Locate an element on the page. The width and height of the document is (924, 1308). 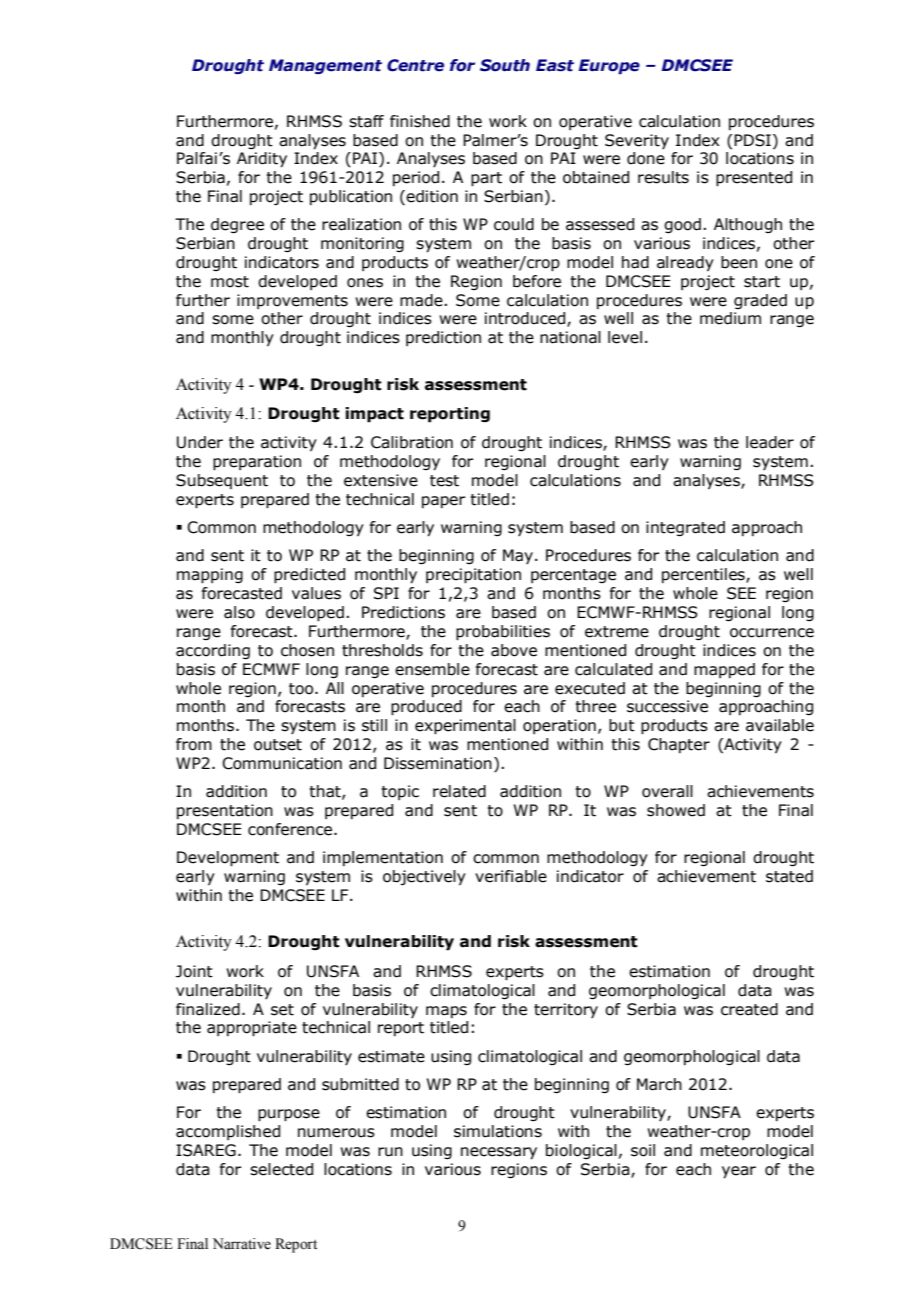
selected is located at coordinates (281, 1169).
